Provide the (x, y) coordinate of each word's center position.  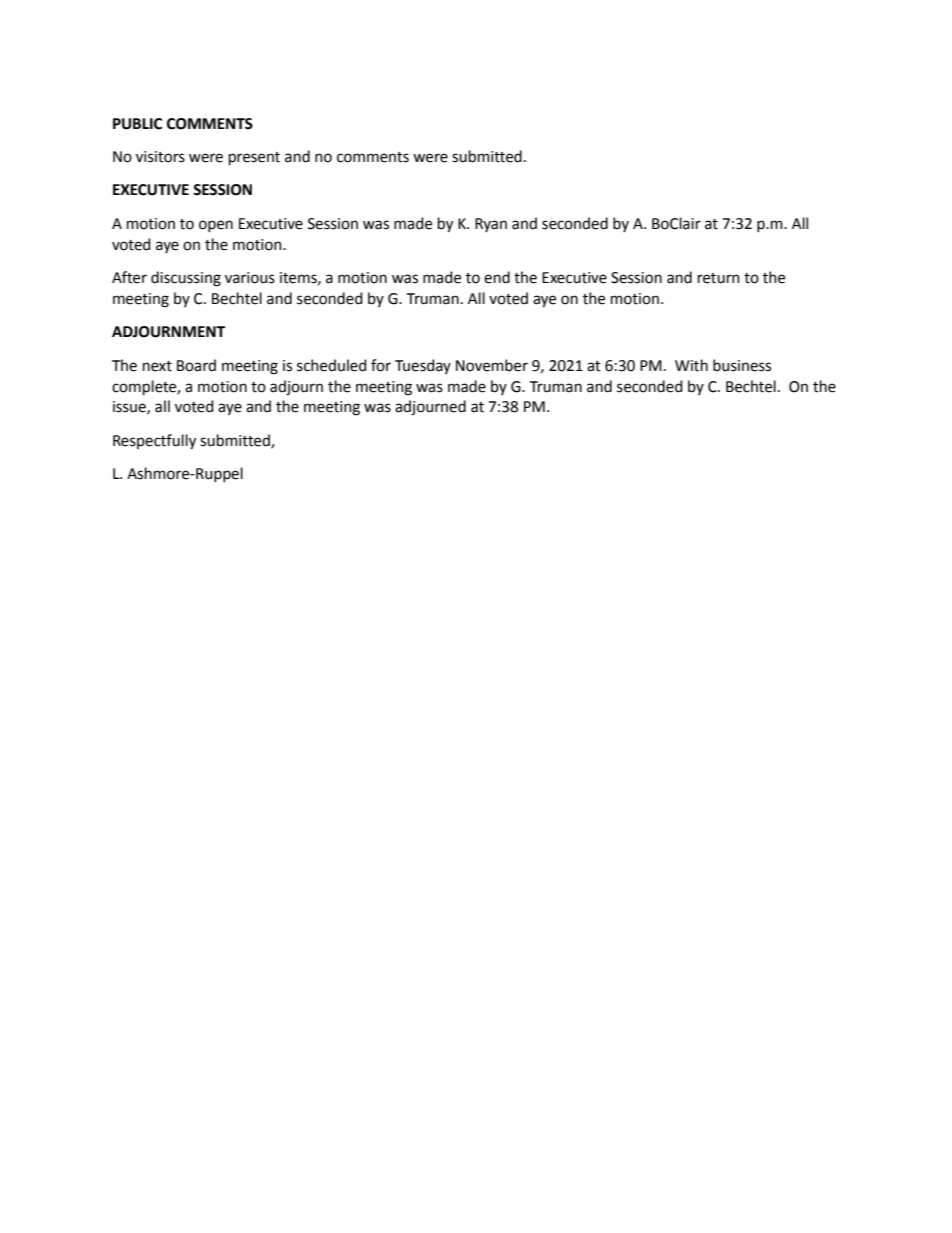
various (250, 278)
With (691, 365)
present (254, 158)
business (742, 365)
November (492, 365)
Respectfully (154, 442)
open (216, 226)
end (497, 277)
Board (196, 365)
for (381, 365)
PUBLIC (137, 124)
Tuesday (423, 366)
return (719, 278)
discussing (186, 279)
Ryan (491, 225)
